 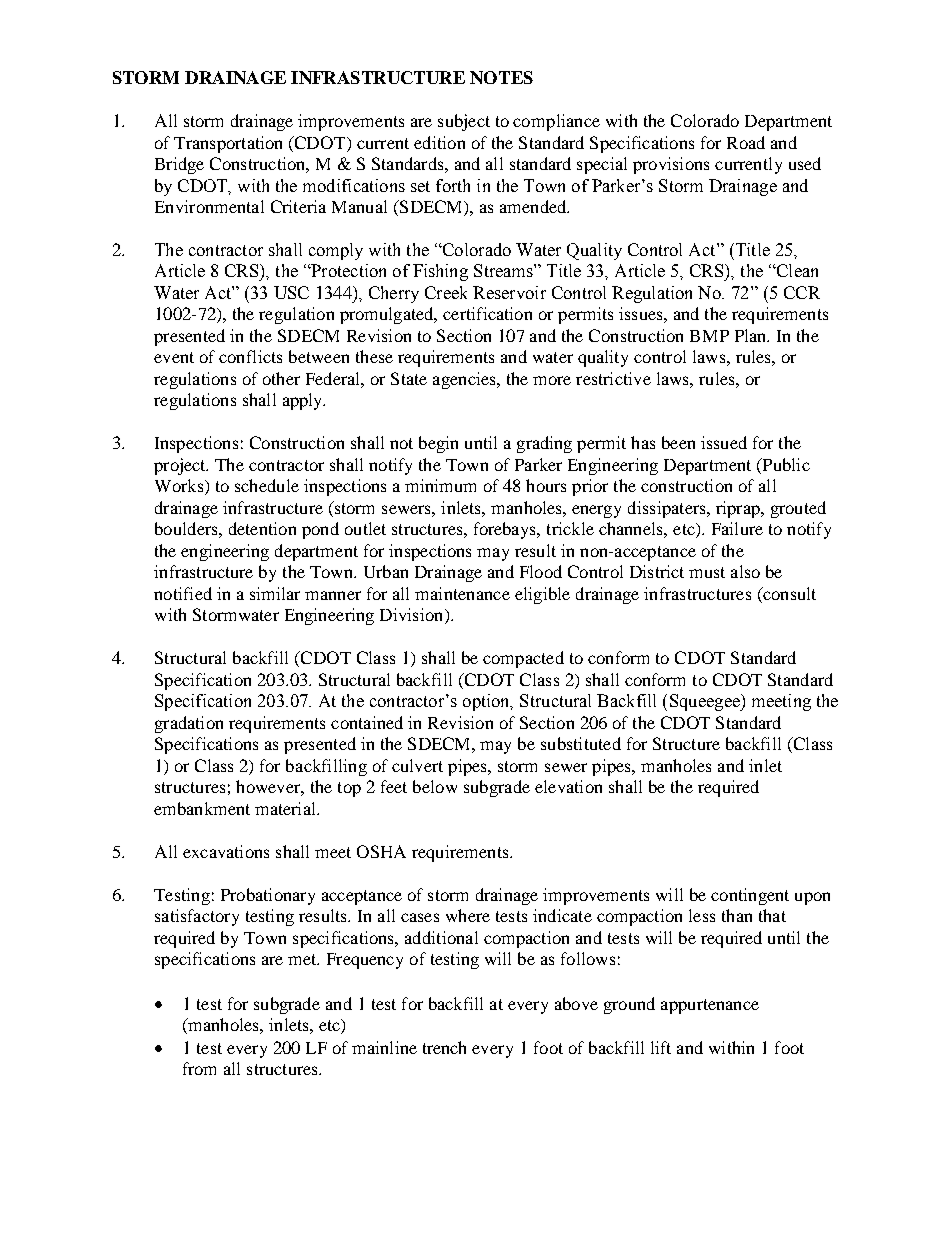 What do you see at coordinates (199, 1068) in the screenshot?
I see `from` at bounding box center [199, 1068].
